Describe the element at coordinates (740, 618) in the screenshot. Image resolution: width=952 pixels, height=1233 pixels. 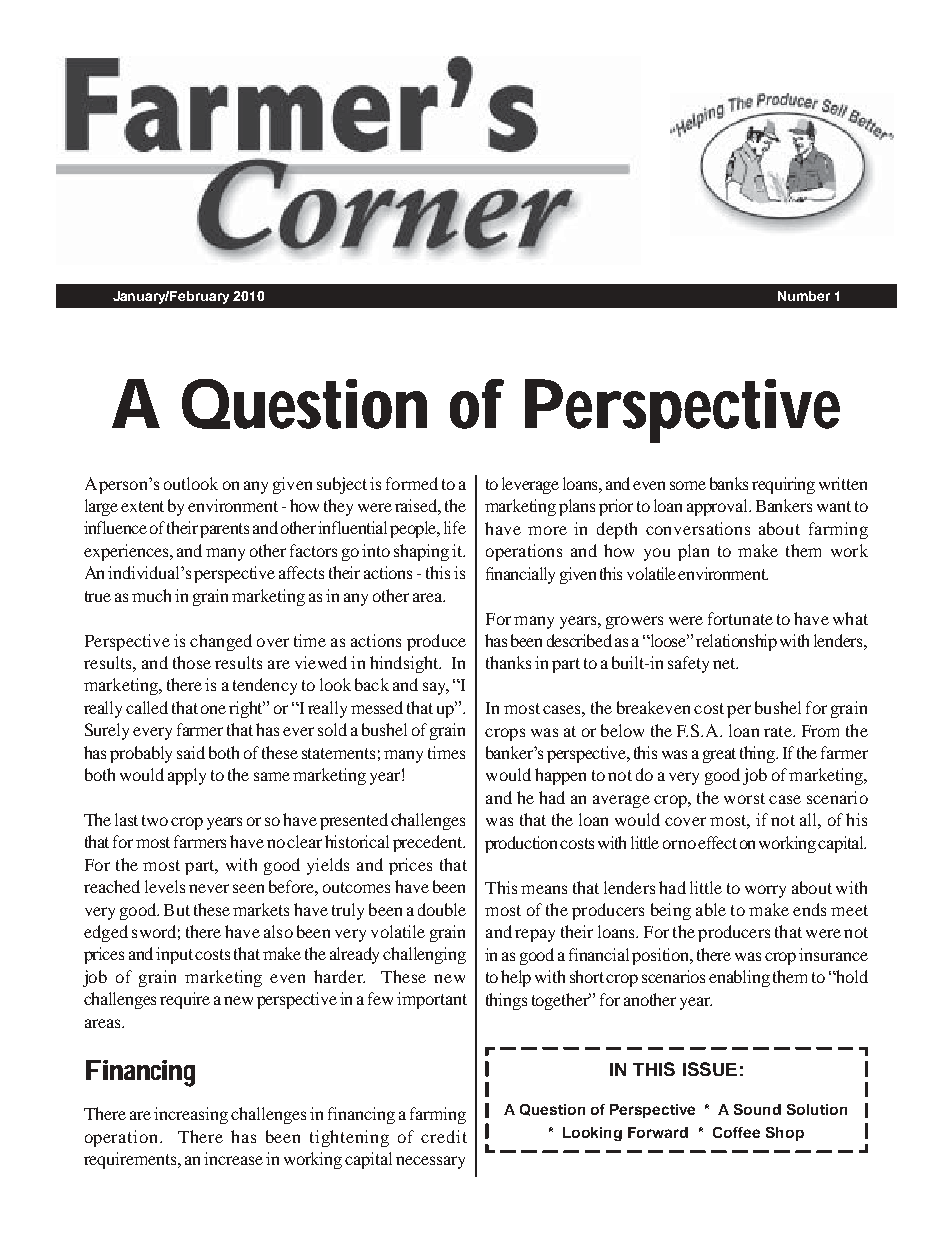
I see `fortunate` at that location.
